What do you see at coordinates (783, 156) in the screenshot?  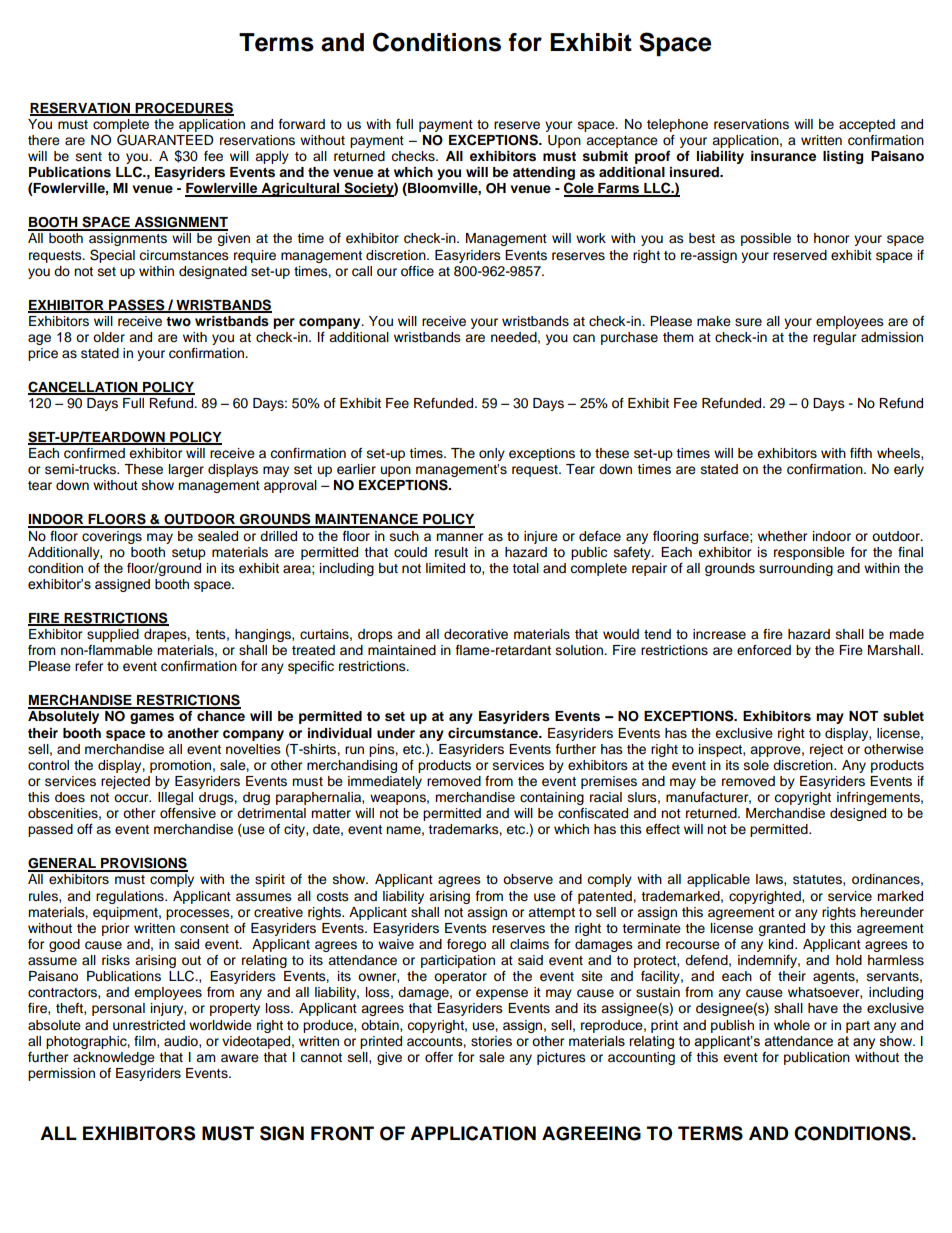 I see `insurance` at bounding box center [783, 156].
